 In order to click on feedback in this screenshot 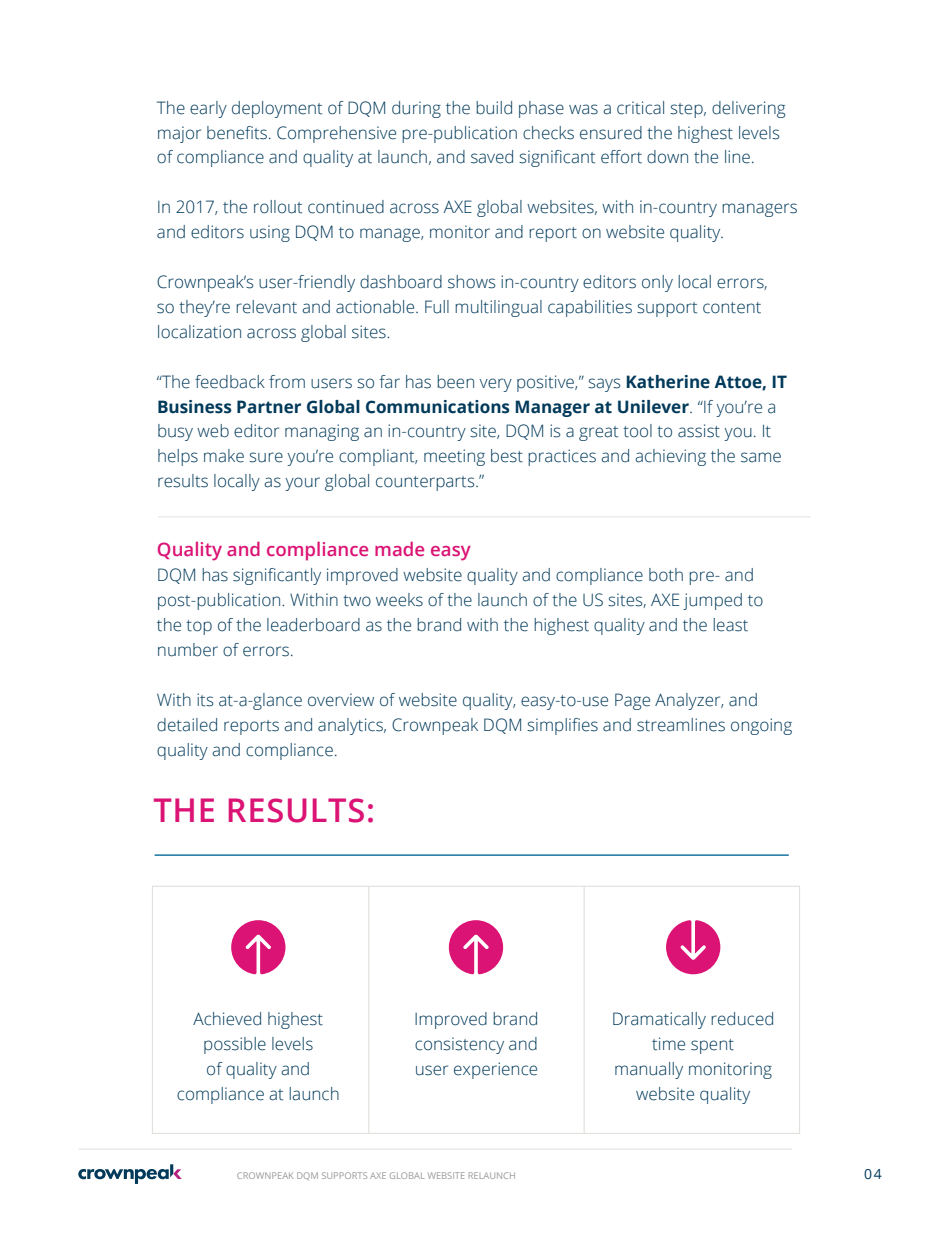, I will do `click(230, 382)`.
